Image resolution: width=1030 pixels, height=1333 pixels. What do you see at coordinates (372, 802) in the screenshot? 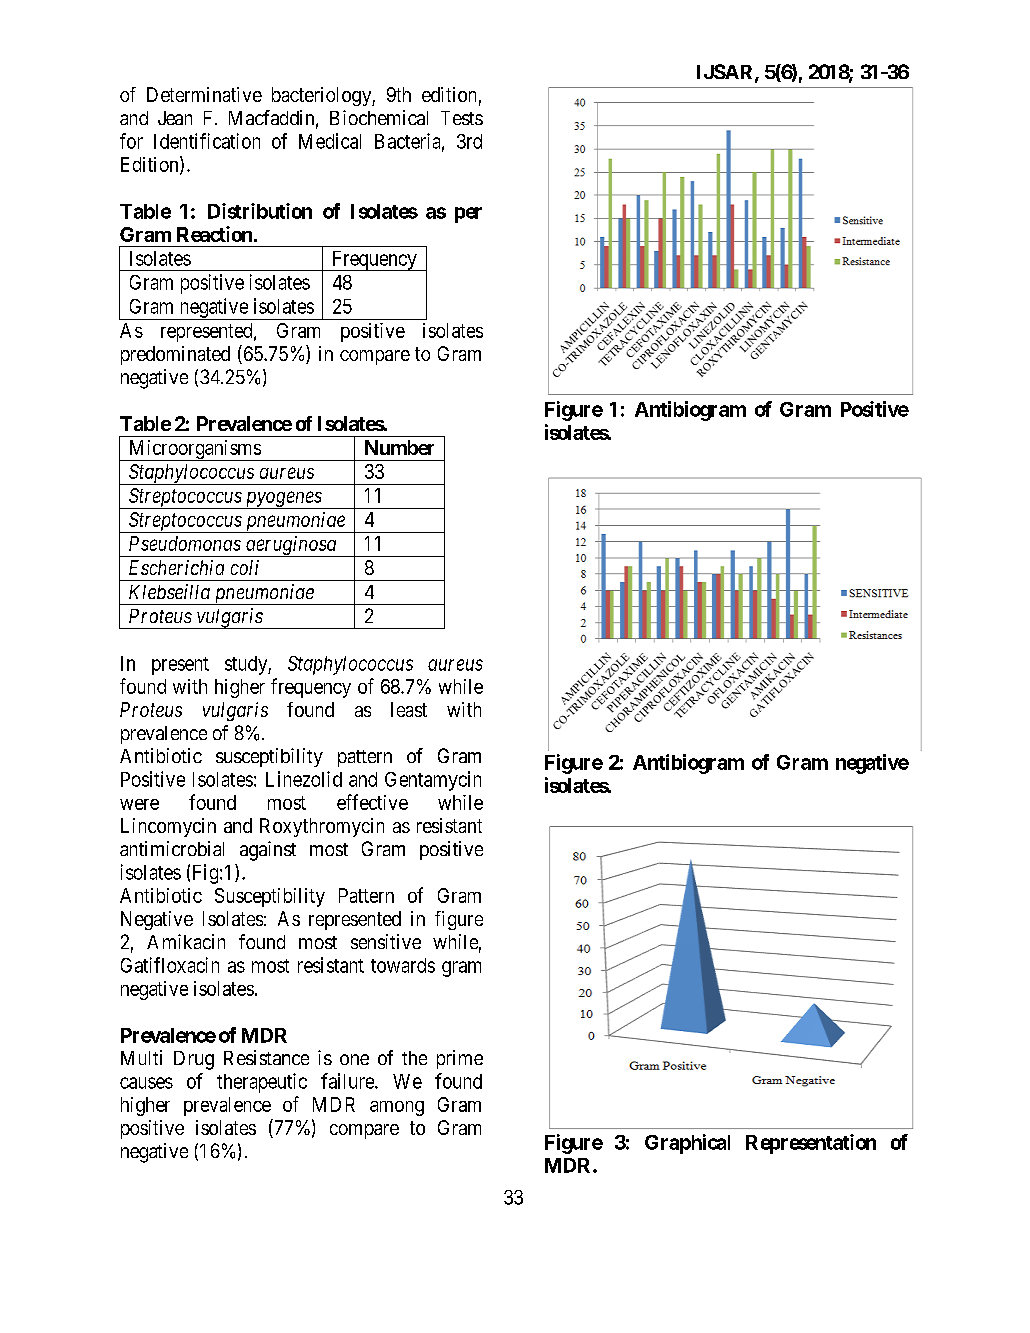
I see `effective` at bounding box center [372, 802].
